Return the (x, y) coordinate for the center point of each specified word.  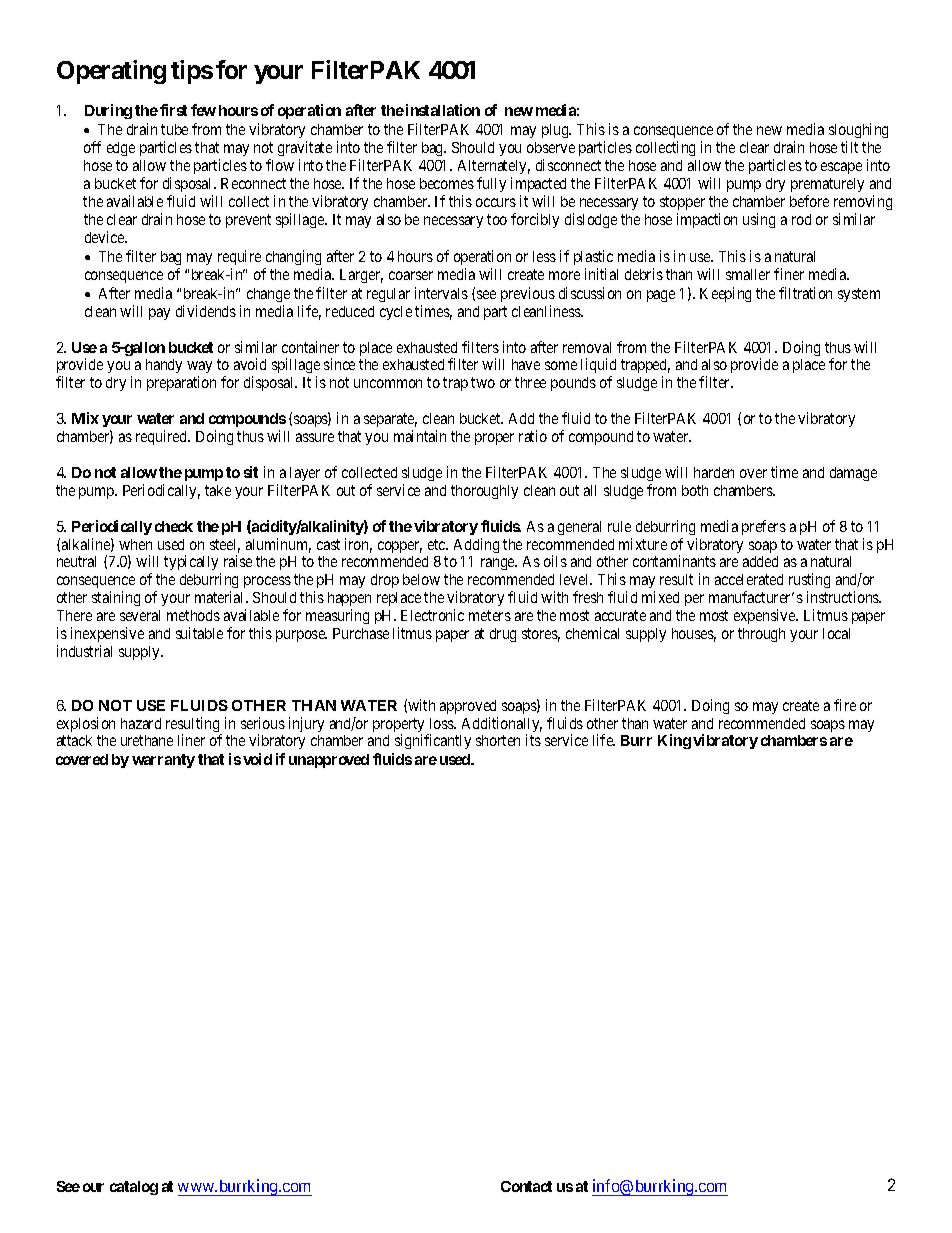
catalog (134, 1188)
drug (503, 635)
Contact (526, 1186)
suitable (199, 633)
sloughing (858, 132)
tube (174, 129)
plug (556, 131)
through (761, 635)
